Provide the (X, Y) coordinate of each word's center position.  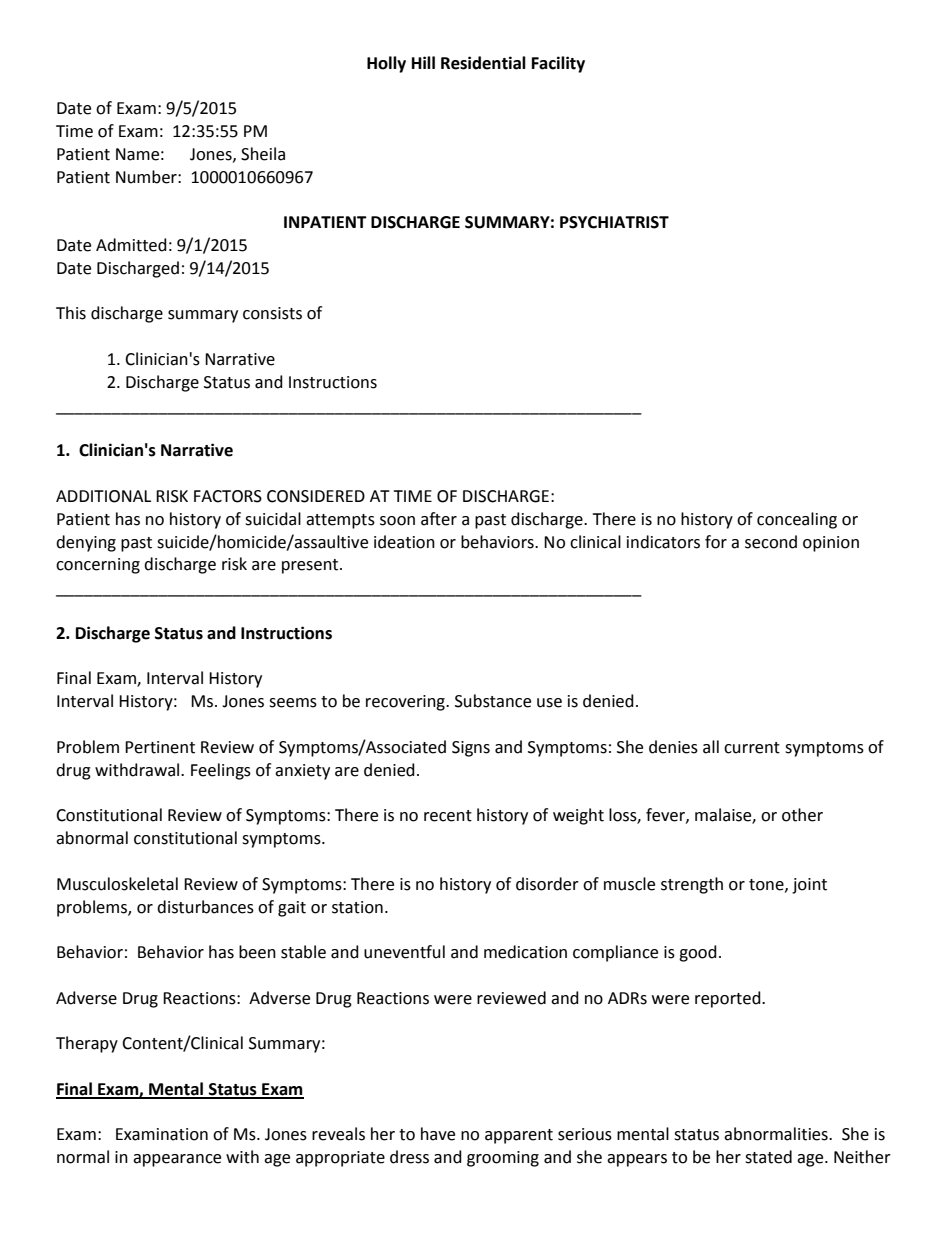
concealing (797, 520)
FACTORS (228, 496)
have (438, 1134)
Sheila (263, 154)
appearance (177, 1160)
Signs (471, 749)
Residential (483, 63)
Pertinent (160, 747)
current (752, 748)
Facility (558, 64)
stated (768, 1157)
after (439, 519)
